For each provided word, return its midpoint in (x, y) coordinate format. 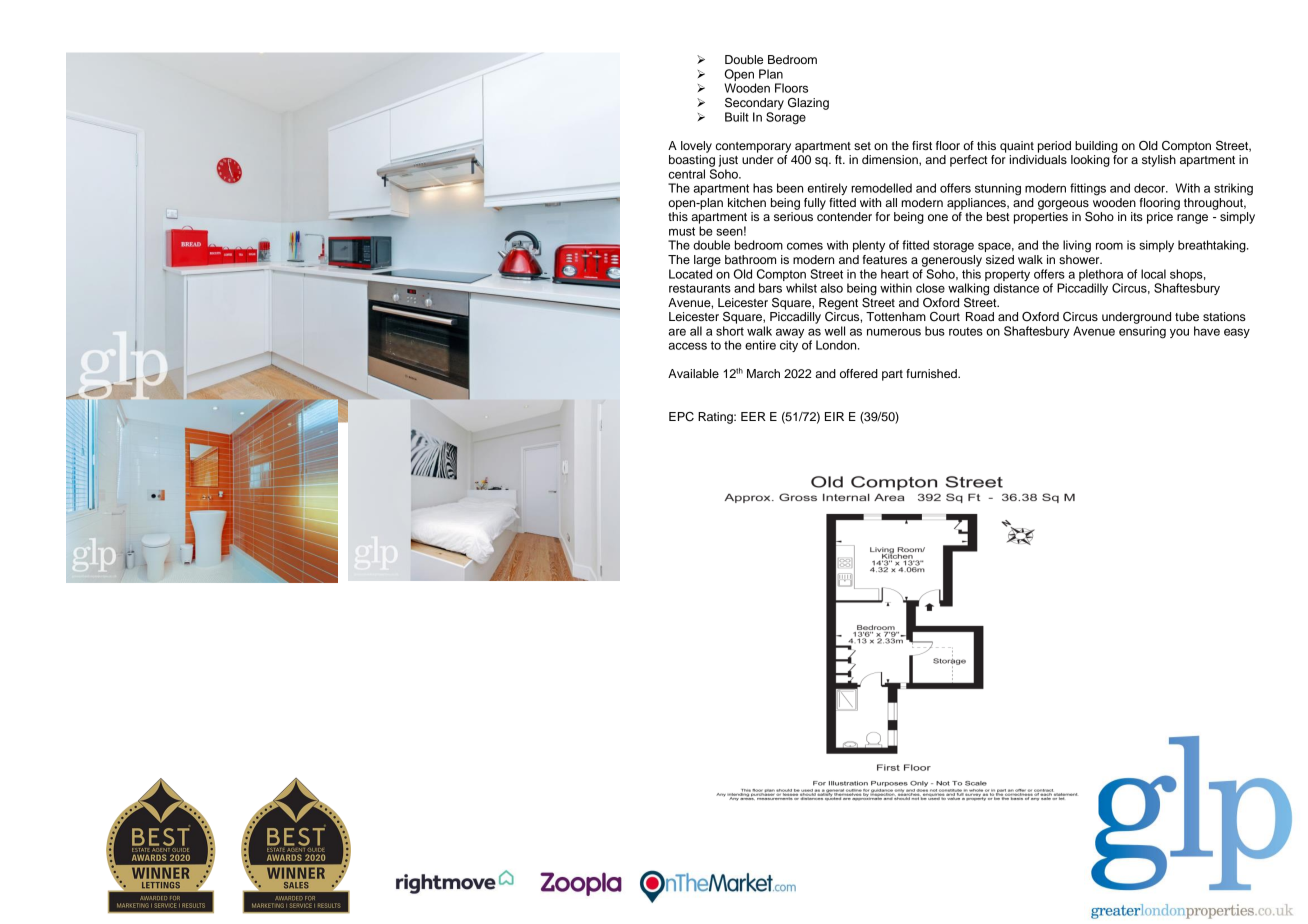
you (1179, 333)
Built (737, 117)
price (1160, 218)
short (730, 331)
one (938, 217)
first (922, 145)
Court (945, 317)
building (1096, 147)
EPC (681, 417)
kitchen (747, 202)
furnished (932, 373)
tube (1187, 316)
